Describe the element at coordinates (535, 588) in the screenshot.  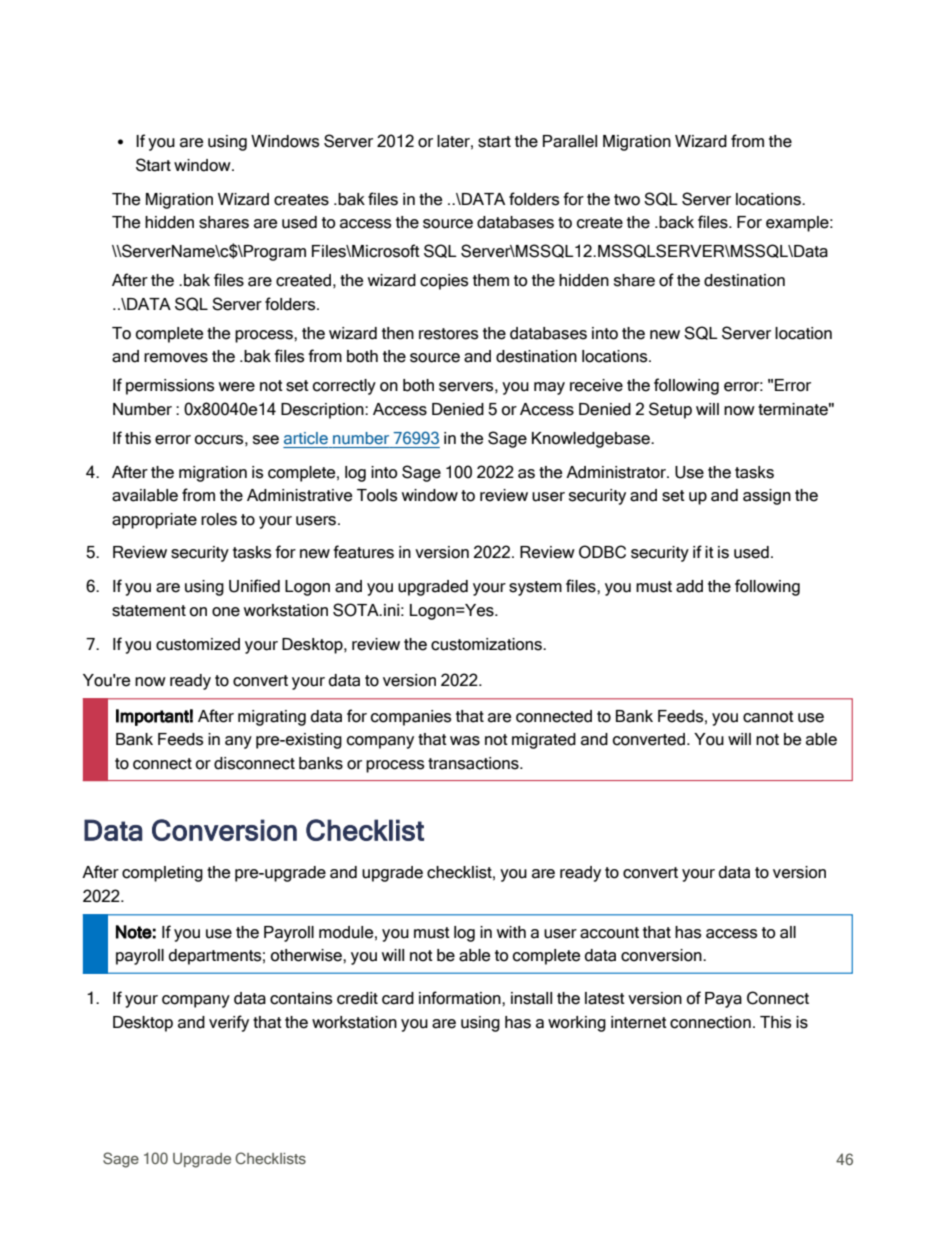
I see `system` at that location.
